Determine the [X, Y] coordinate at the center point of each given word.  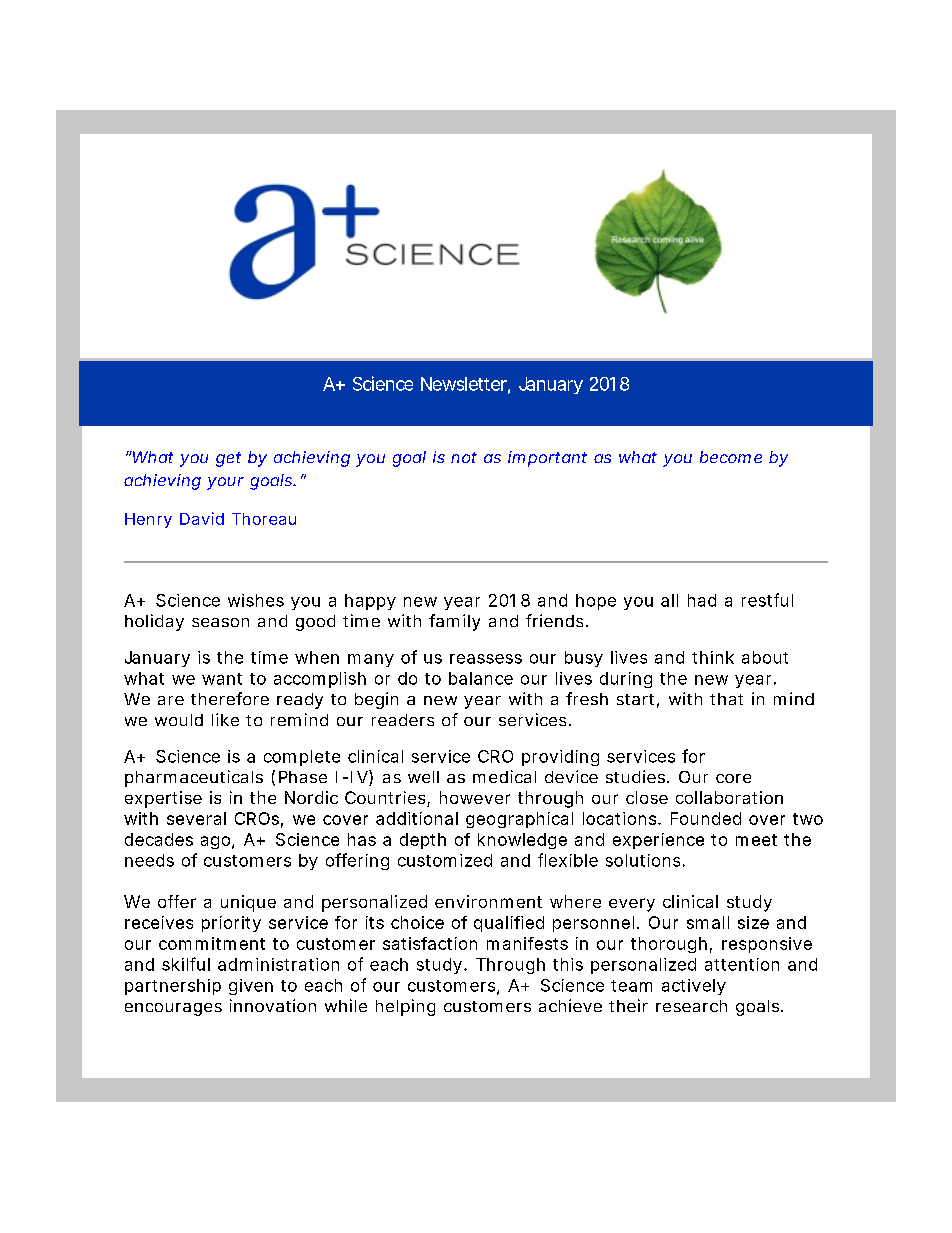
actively [694, 987]
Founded [706, 818]
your [225, 483]
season [220, 622]
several [196, 818]
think [713, 657]
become [731, 457]
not [464, 457]
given [251, 987]
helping [405, 1007]
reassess [486, 659]
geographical [519, 820]
